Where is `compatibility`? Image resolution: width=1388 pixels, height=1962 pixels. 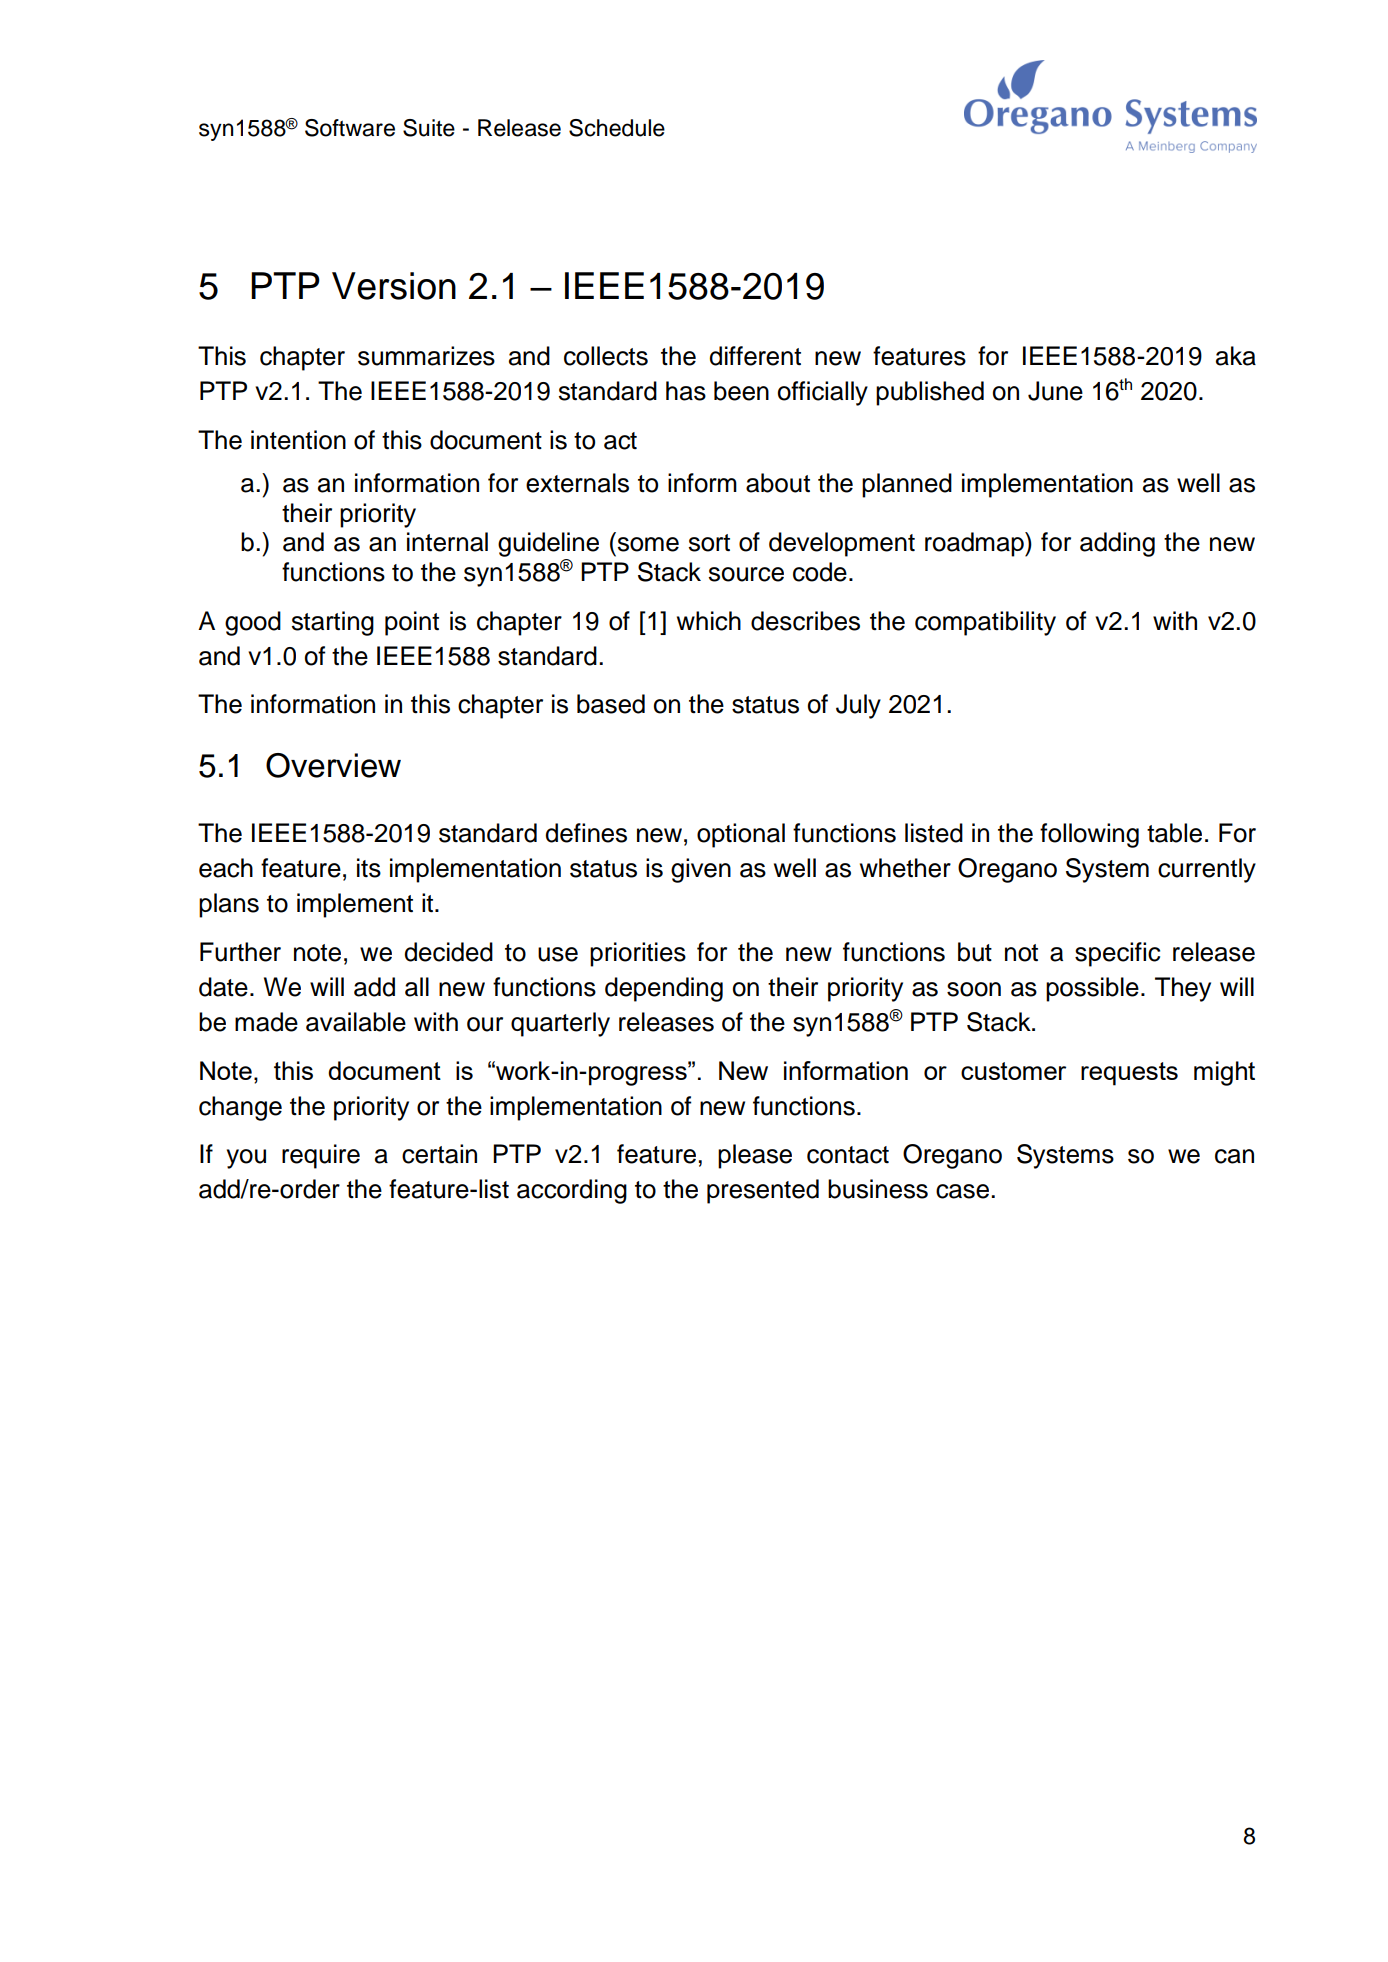 compatibility is located at coordinates (985, 623).
